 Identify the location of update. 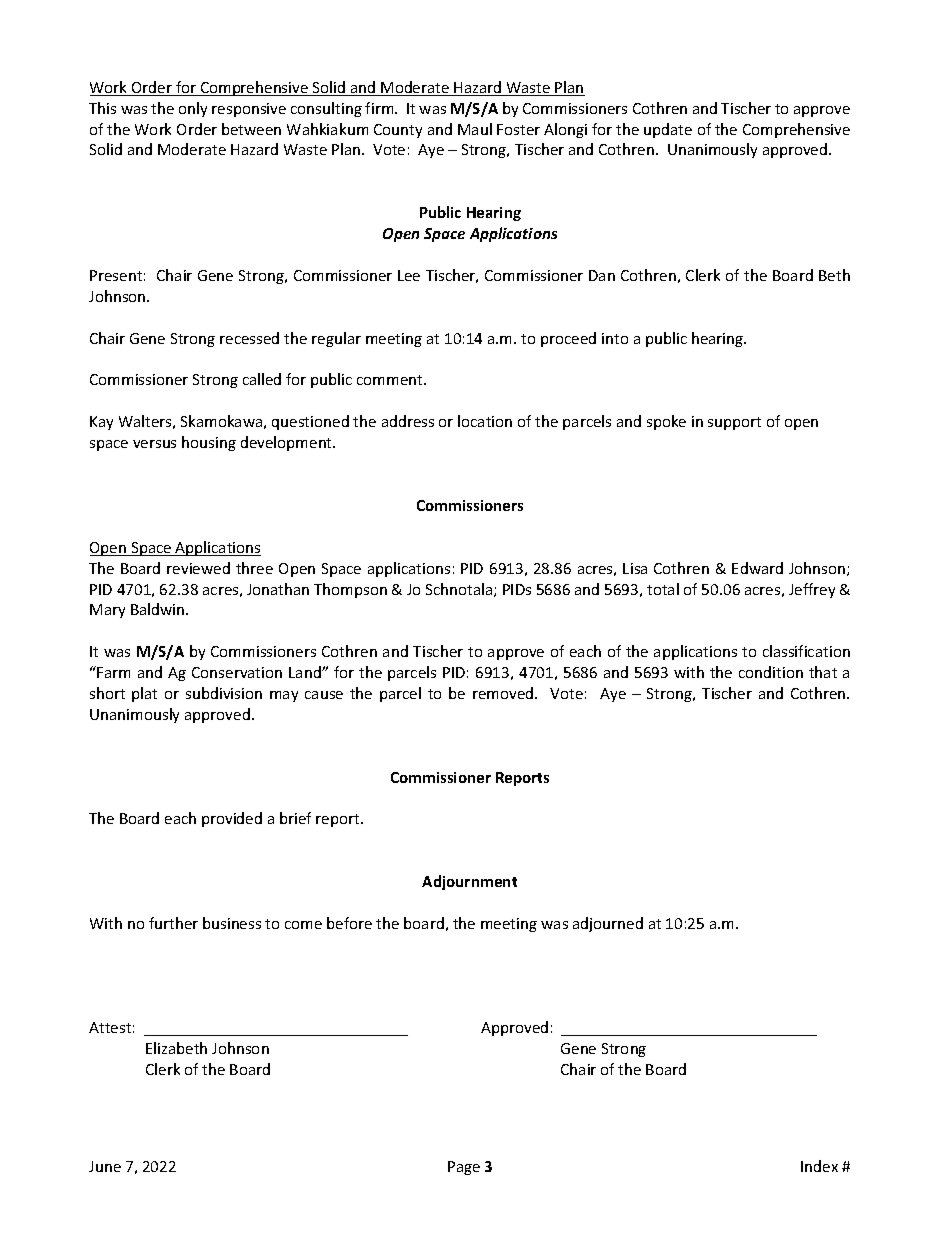
(668, 130).
